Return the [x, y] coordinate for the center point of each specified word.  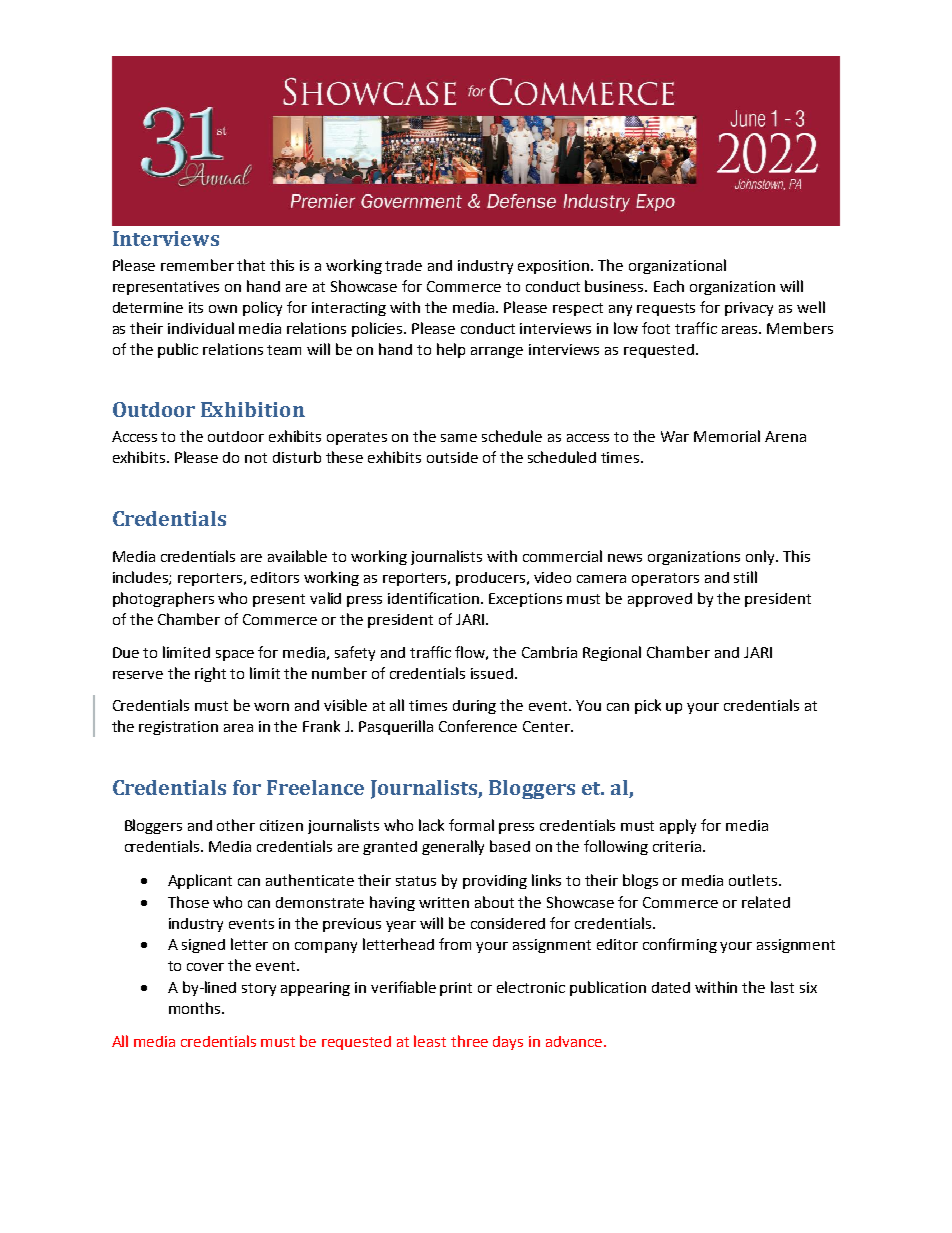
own [223, 309]
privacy [749, 309]
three [469, 1041]
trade [403, 265]
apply [678, 826]
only [761, 557]
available [297, 556]
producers [492, 579]
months [196, 1008]
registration [178, 728]
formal [471, 825]
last [782, 987]
